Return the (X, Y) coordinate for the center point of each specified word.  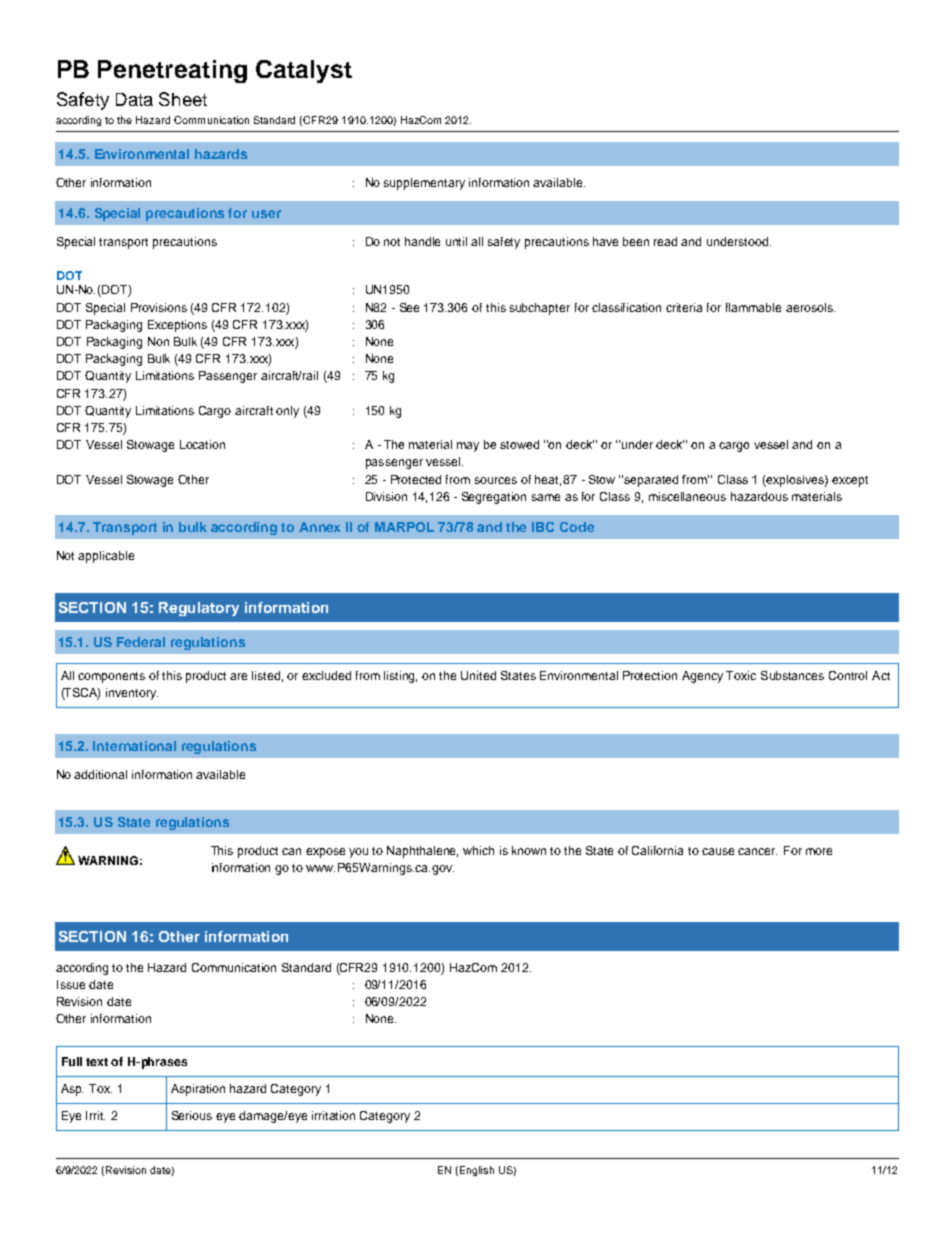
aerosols (810, 307)
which (478, 850)
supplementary (424, 184)
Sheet (183, 99)
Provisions (159, 307)
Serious (192, 1115)
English (477, 1171)
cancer (757, 851)
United (478, 675)
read (665, 241)
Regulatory (199, 609)
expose (325, 853)
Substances (792, 675)
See (409, 307)
